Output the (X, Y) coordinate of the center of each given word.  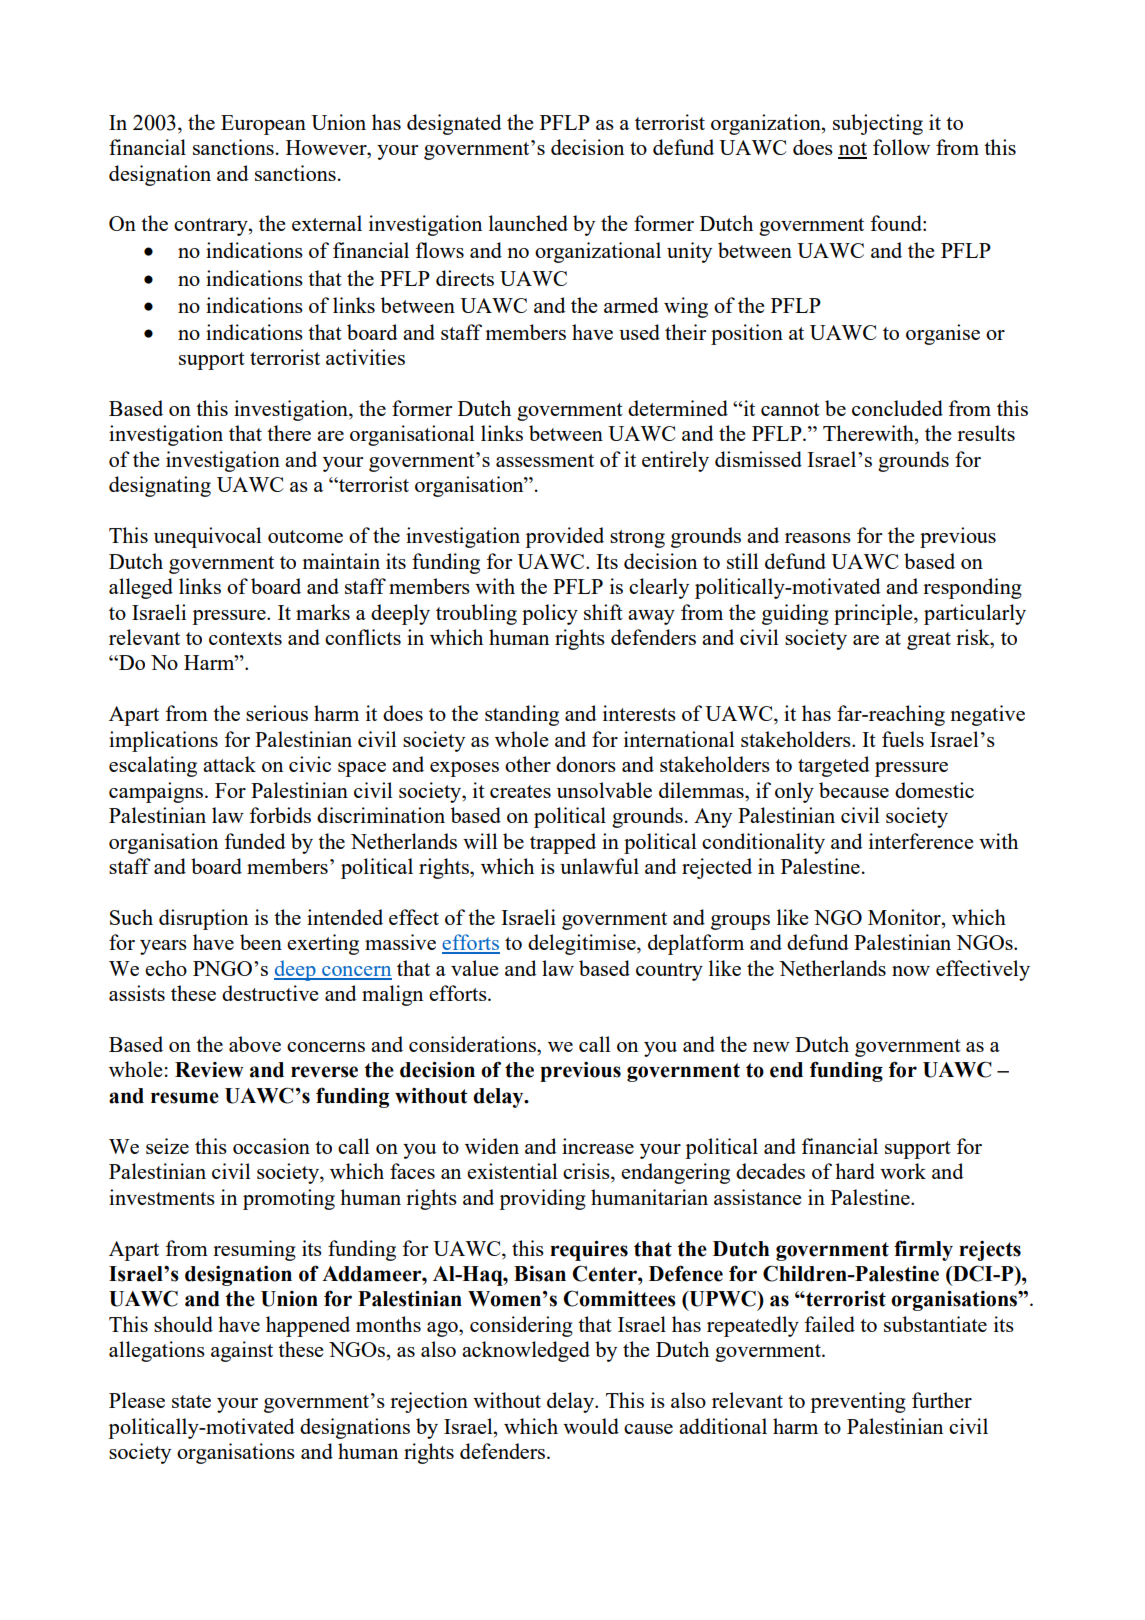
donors (586, 764)
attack (229, 764)
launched (528, 223)
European (263, 125)
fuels (903, 739)
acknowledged (526, 1351)
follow (901, 147)
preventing (858, 1402)
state (191, 1401)
